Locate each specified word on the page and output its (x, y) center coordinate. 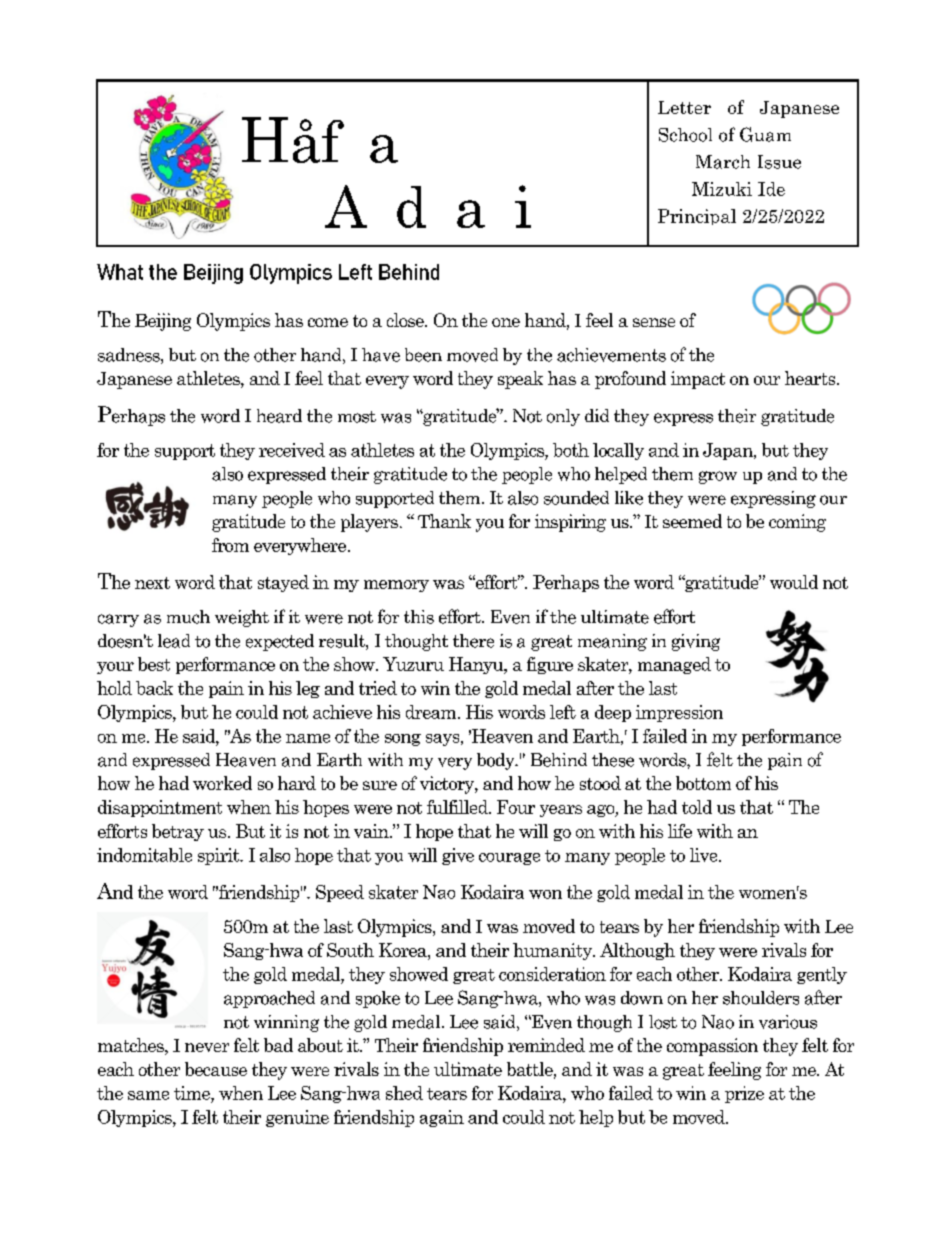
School (685, 135)
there (473, 641)
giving (696, 642)
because (216, 1069)
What (120, 272)
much (188, 617)
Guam (765, 134)
